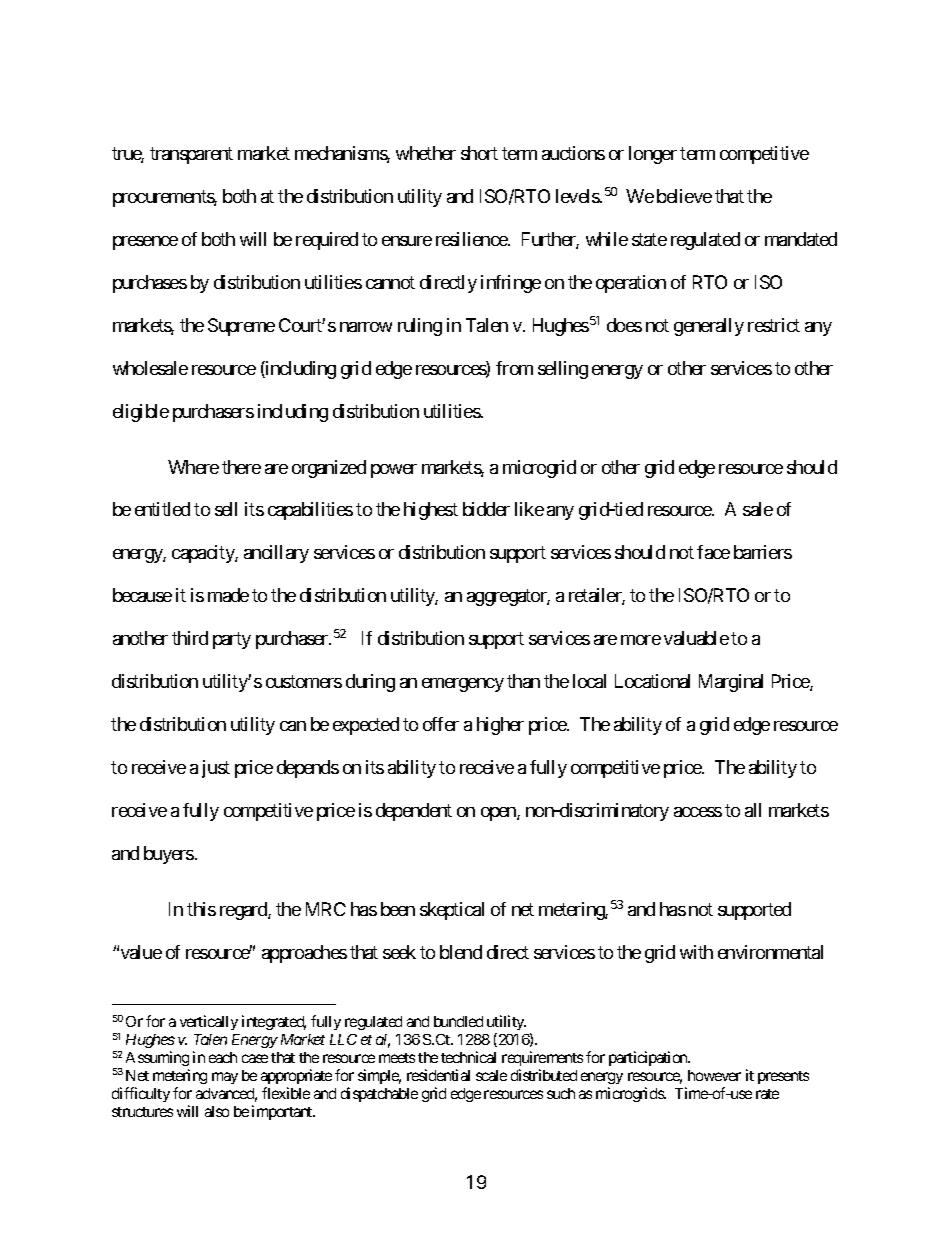 This screenshot has height=1233, width=952. What do you see at coordinates (491, 1075) in the screenshot?
I see `scale` at bounding box center [491, 1075].
